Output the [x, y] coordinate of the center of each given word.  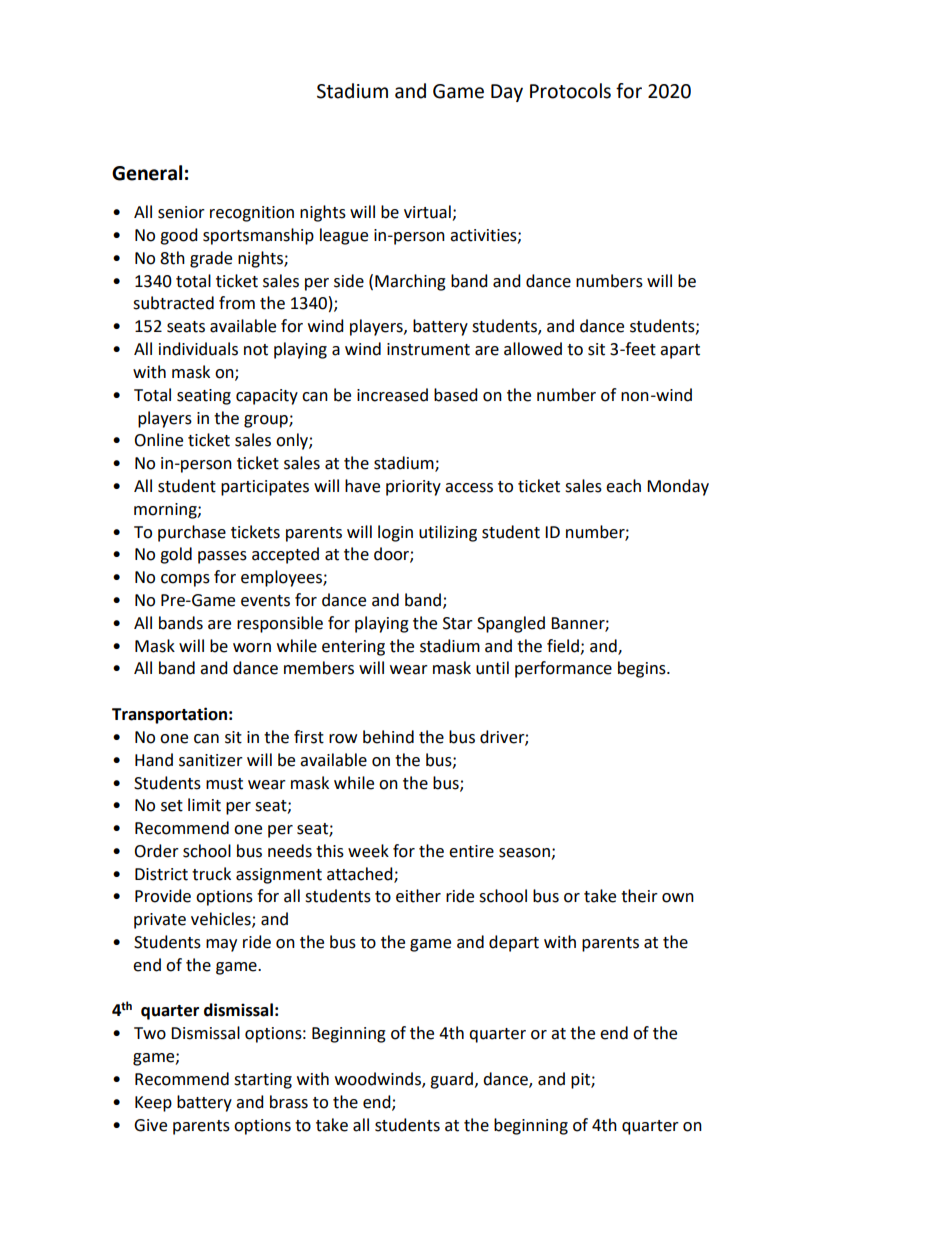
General [147, 173]
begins [643, 669]
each [623, 486]
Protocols [570, 91]
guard [451, 1080]
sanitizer [211, 760]
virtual [428, 213]
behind [388, 737]
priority [413, 488]
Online [158, 440]
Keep [153, 1104]
